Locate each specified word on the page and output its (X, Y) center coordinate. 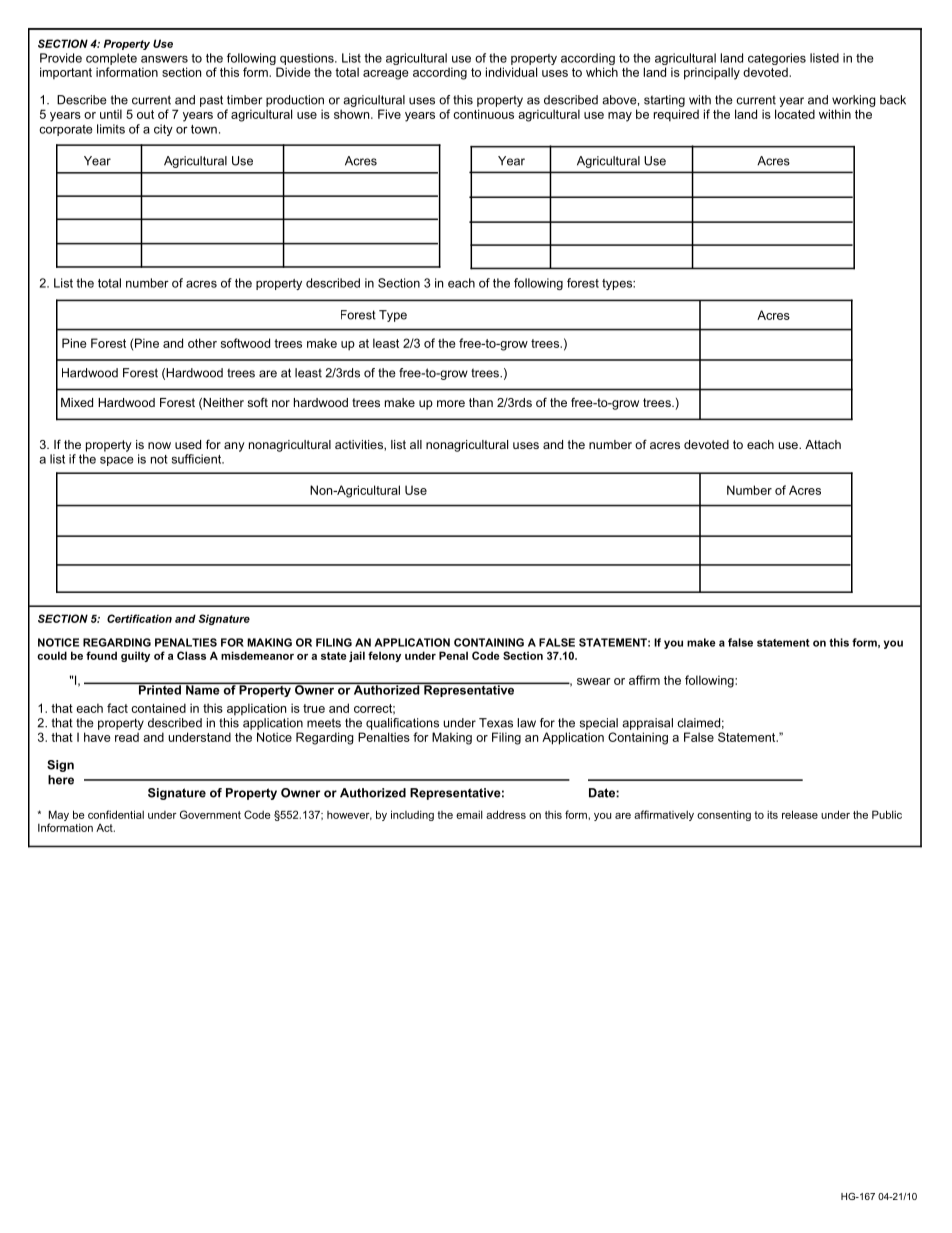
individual (511, 72)
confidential (116, 814)
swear (594, 681)
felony (384, 656)
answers (164, 59)
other (202, 343)
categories (777, 60)
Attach (823, 444)
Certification (139, 618)
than (481, 402)
